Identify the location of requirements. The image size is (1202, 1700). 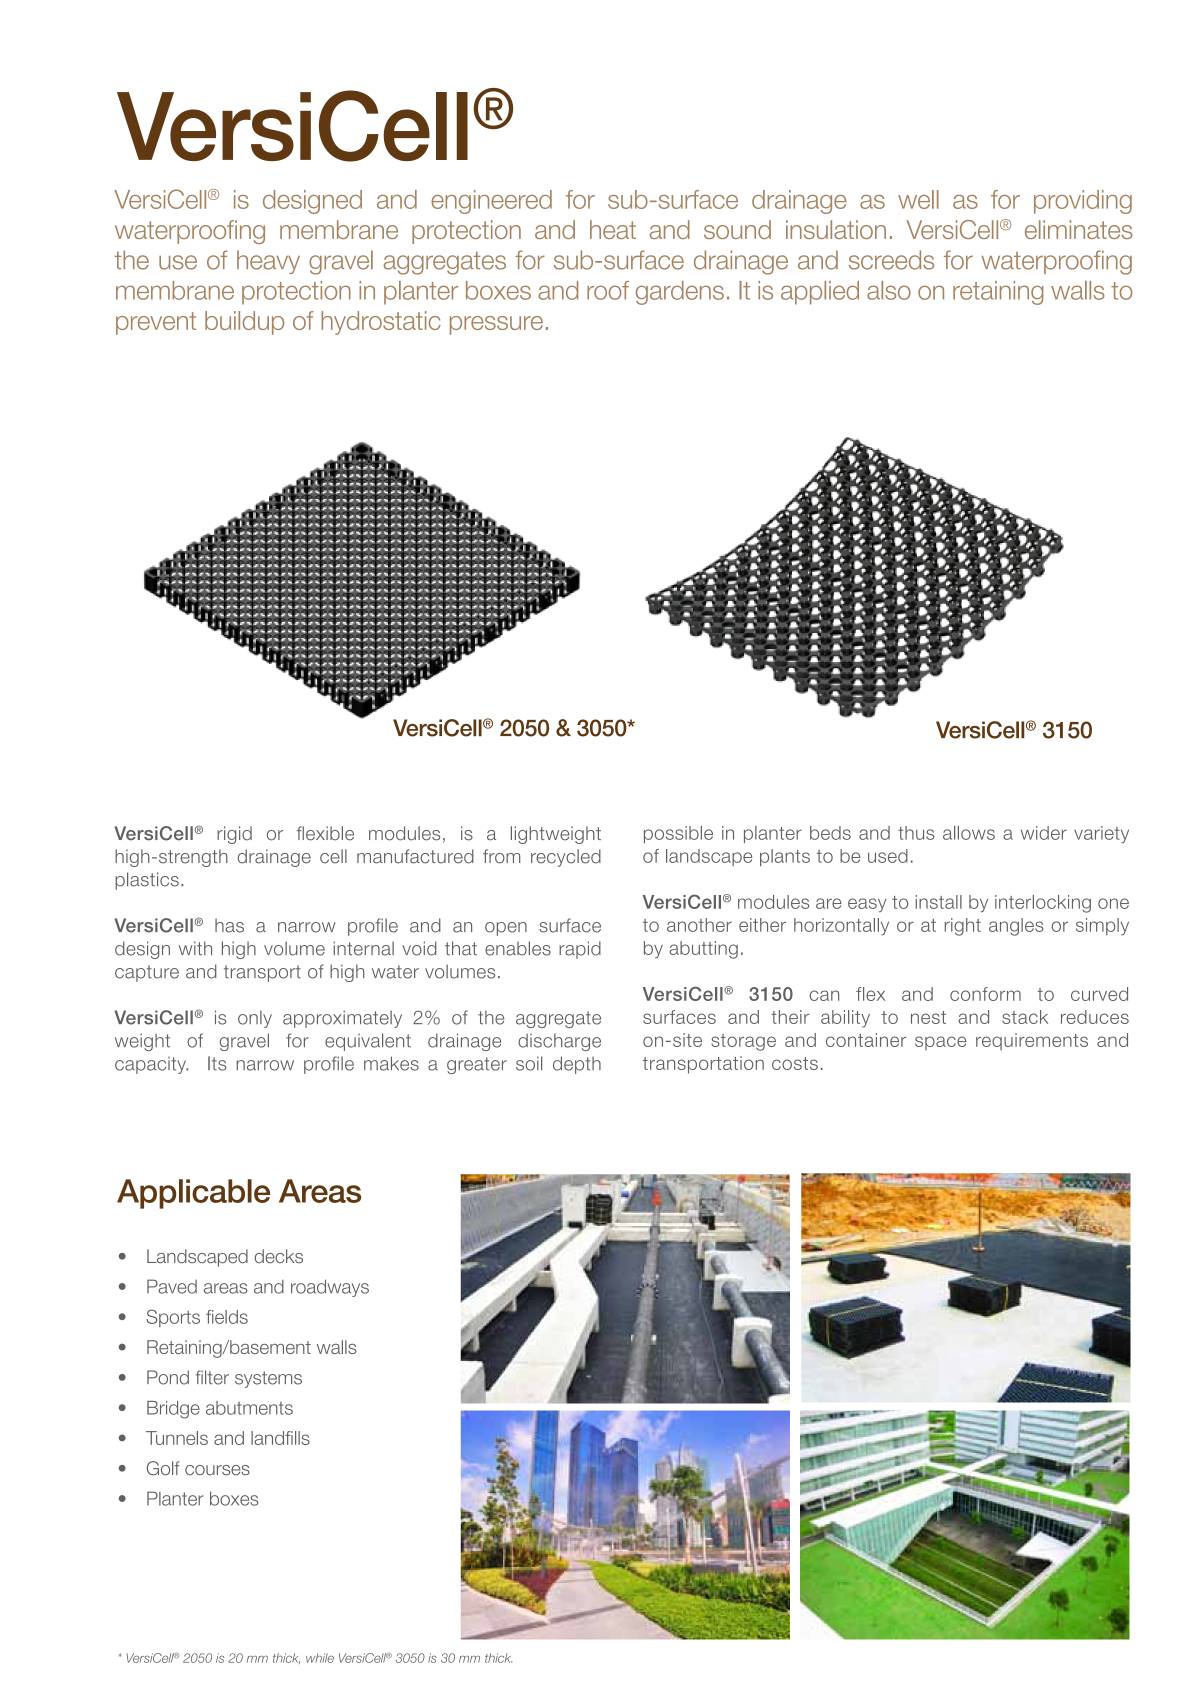
(1032, 1041).
